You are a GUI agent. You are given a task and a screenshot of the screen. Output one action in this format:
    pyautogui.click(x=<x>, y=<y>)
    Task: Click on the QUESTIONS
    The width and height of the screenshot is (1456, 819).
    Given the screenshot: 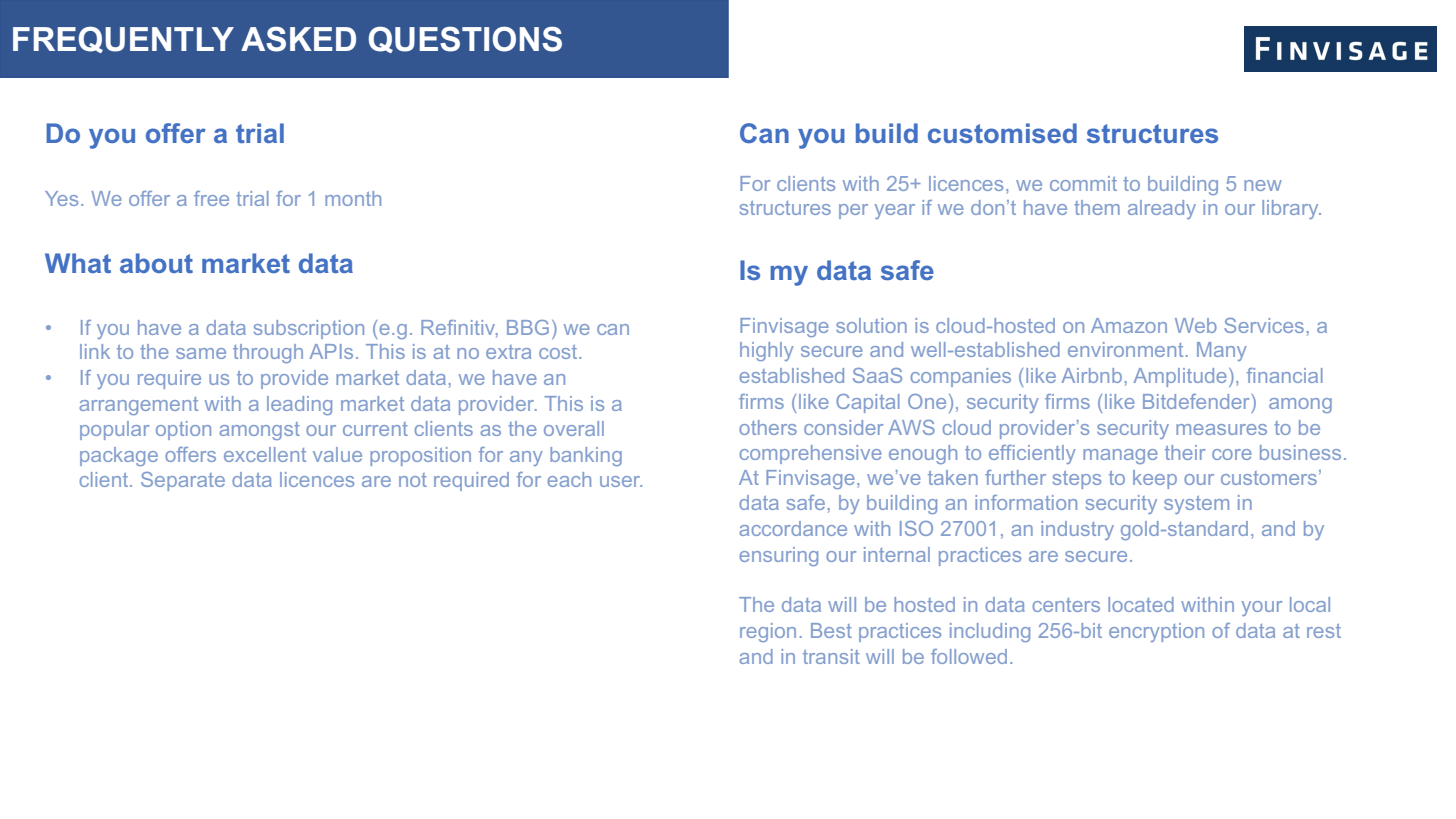 What is the action you would take?
    pyautogui.click(x=465, y=39)
